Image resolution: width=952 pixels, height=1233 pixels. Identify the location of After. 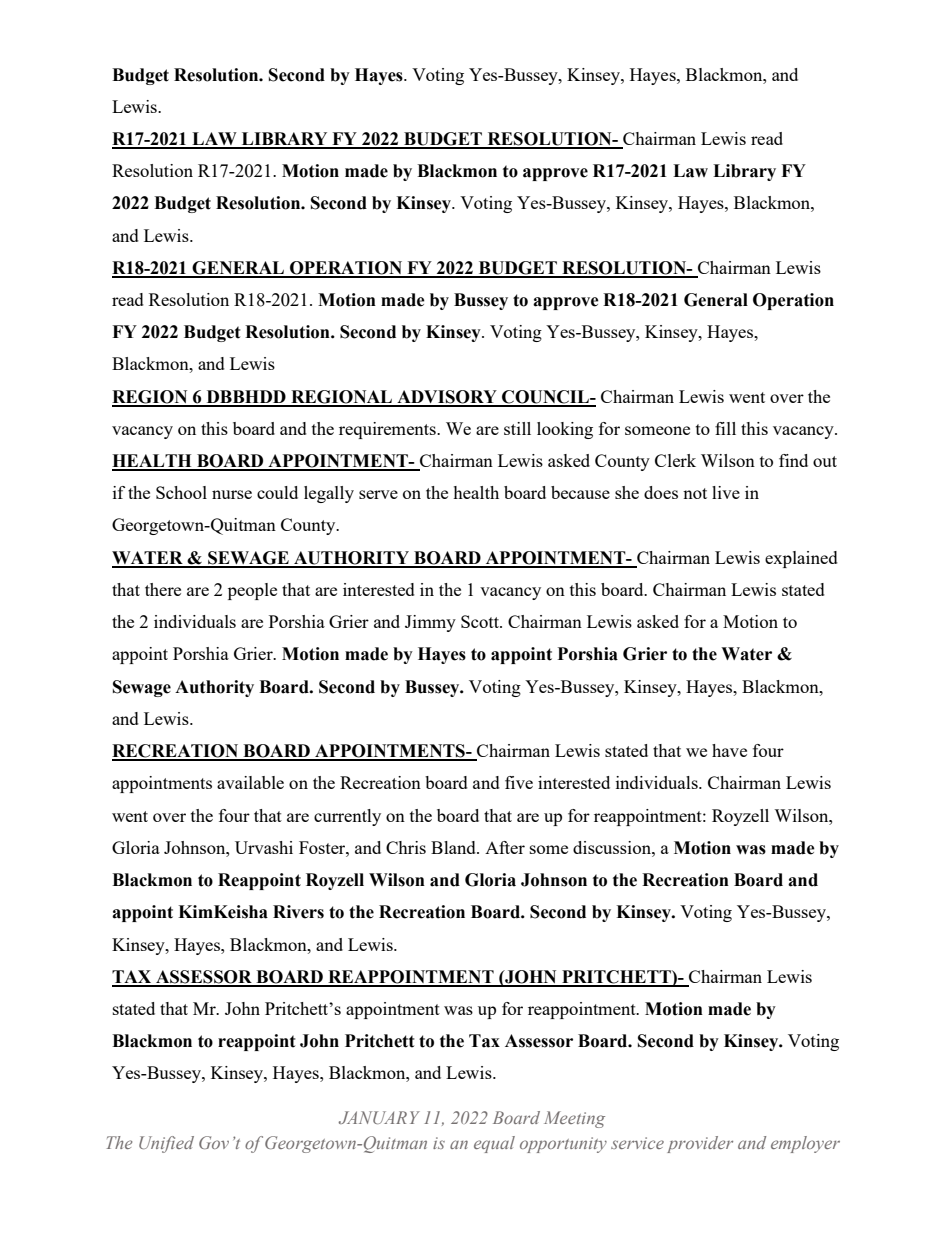
(505, 847).
